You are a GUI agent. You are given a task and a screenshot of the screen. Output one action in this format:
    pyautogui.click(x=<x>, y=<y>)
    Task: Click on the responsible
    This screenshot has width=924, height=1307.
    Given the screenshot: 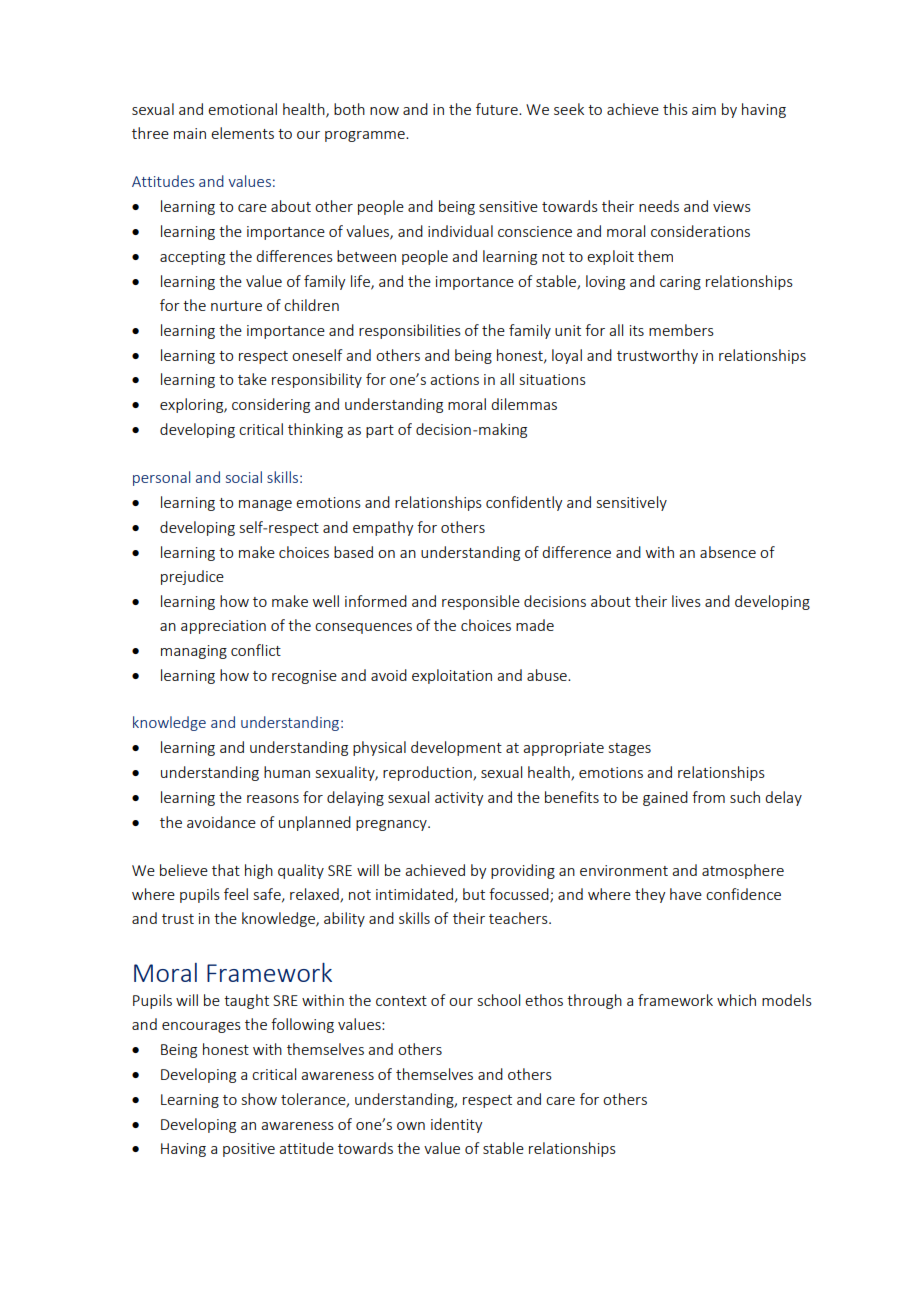 What is the action you would take?
    pyautogui.click(x=481, y=602)
